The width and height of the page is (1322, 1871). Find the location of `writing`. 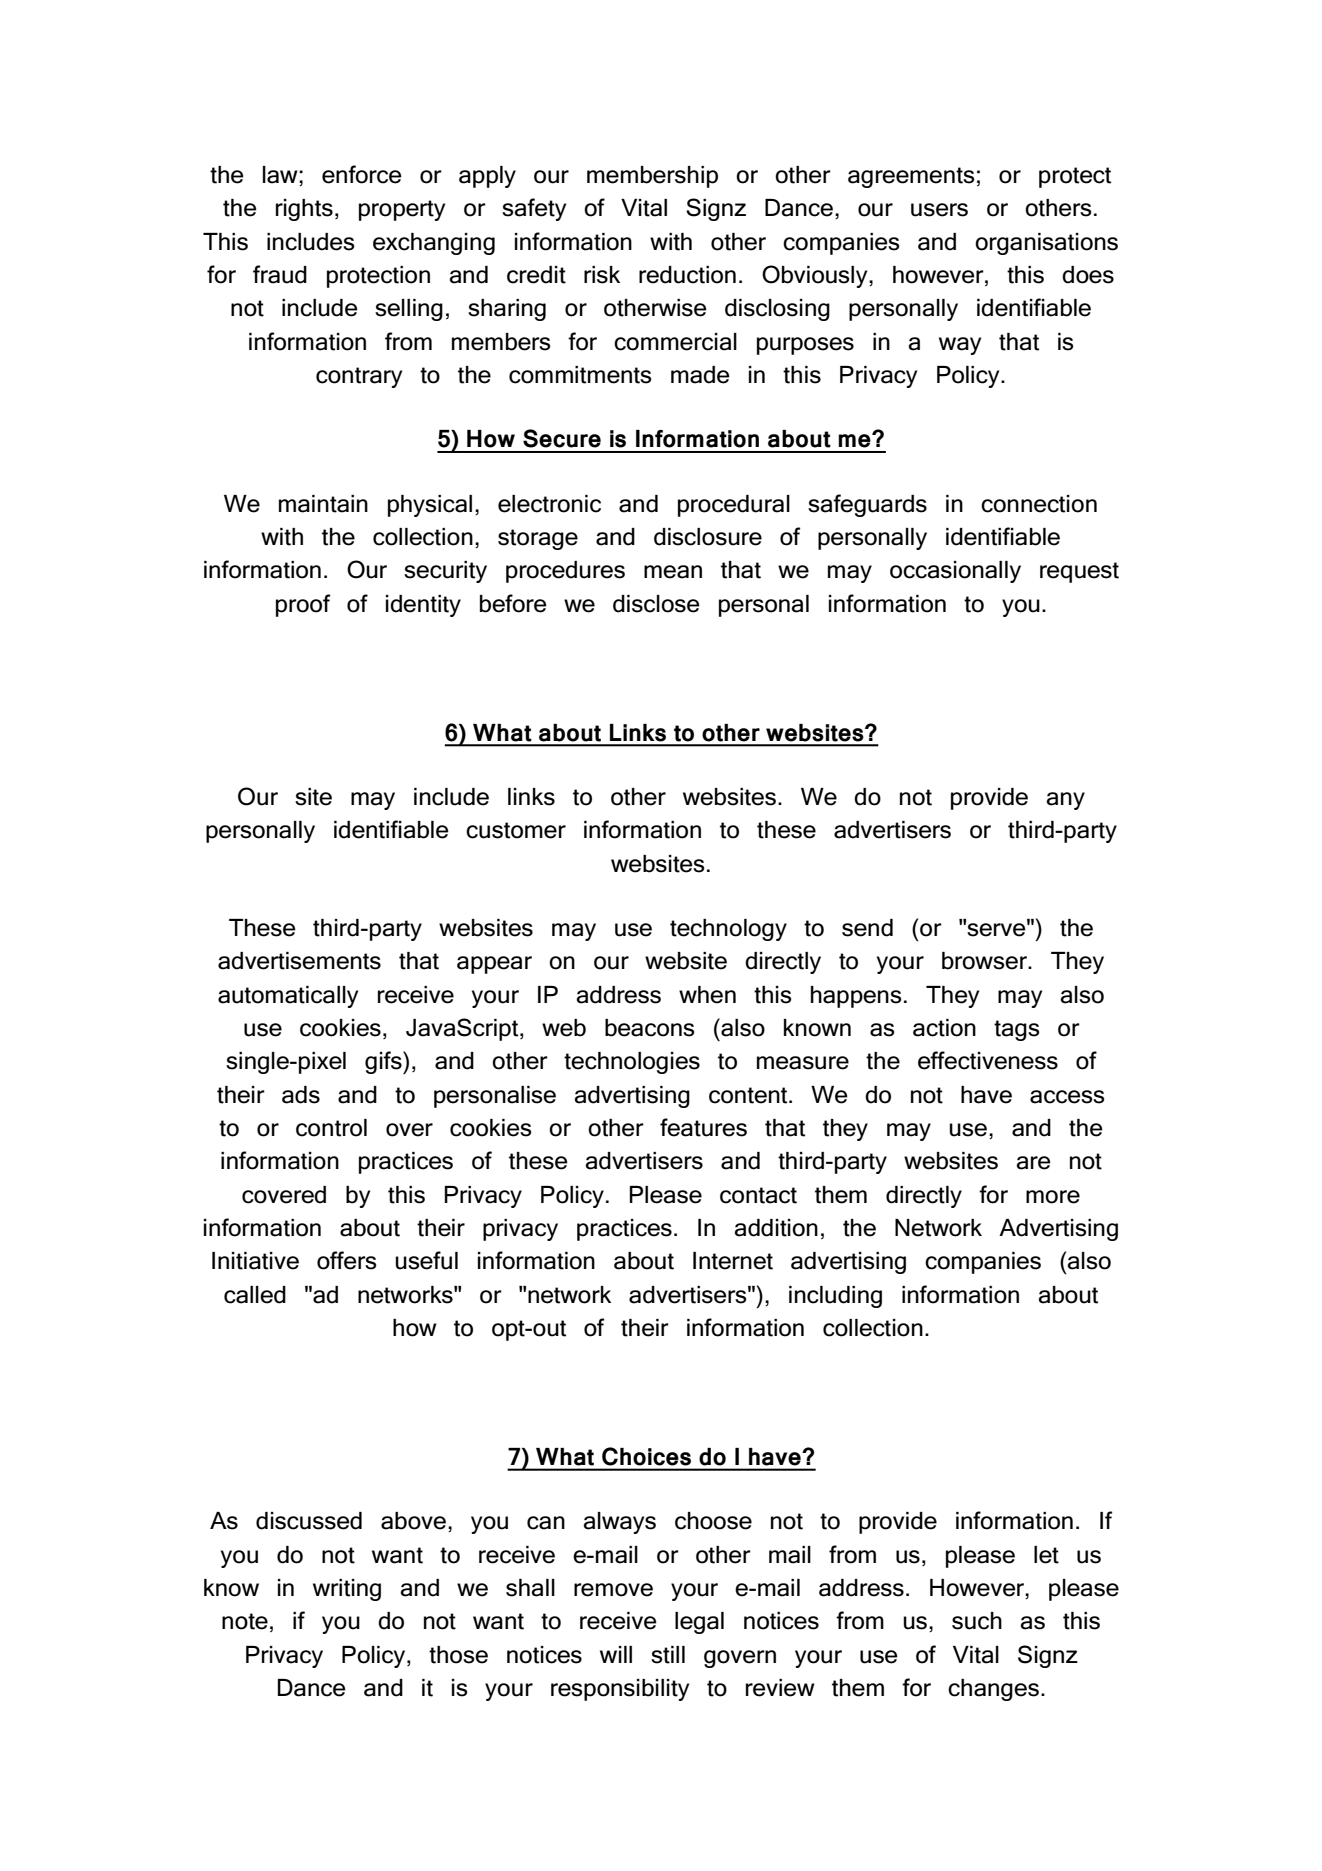

writing is located at coordinates (347, 1590).
